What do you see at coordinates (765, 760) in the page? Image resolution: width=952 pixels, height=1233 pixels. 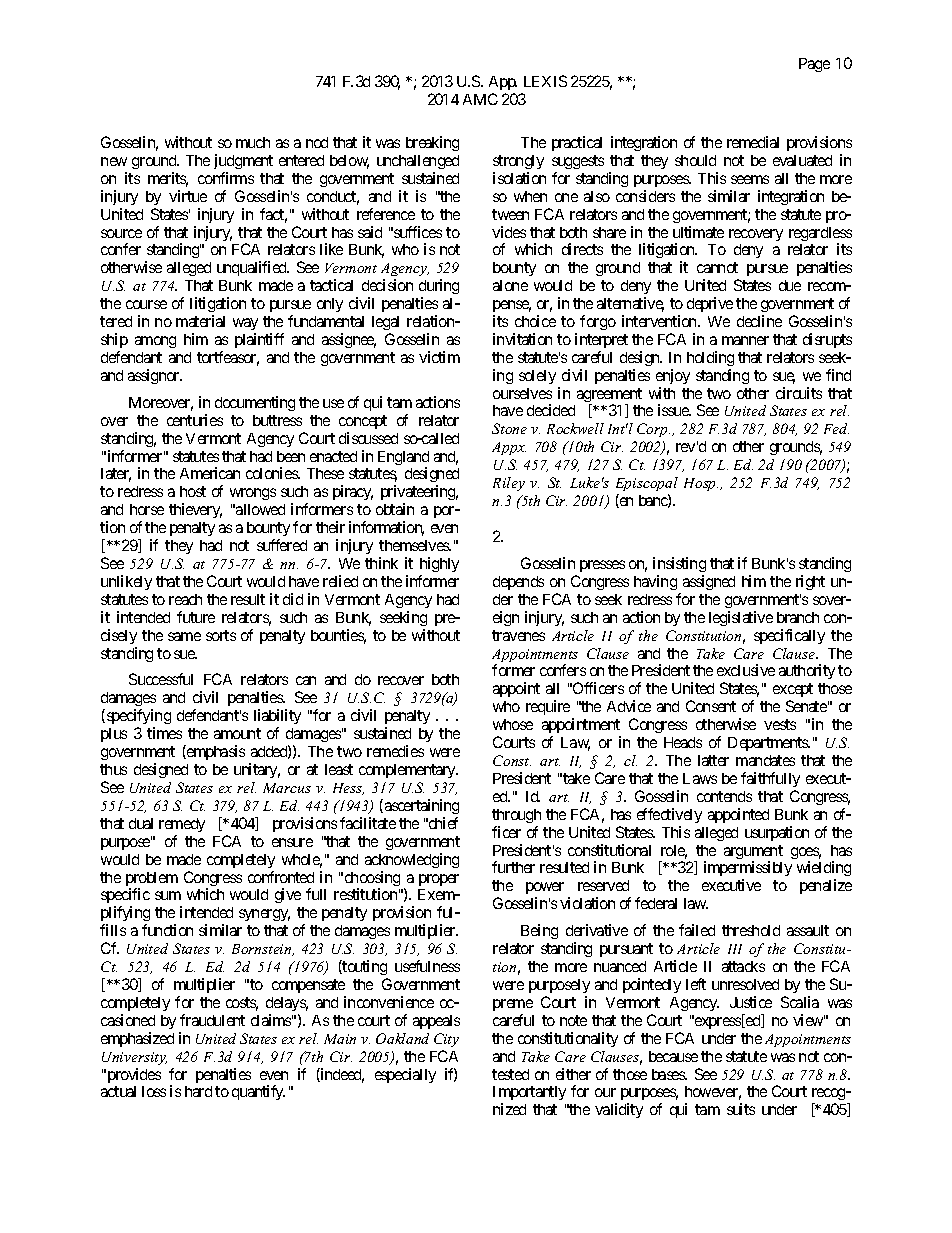 I see `mandates` at bounding box center [765, 760].
